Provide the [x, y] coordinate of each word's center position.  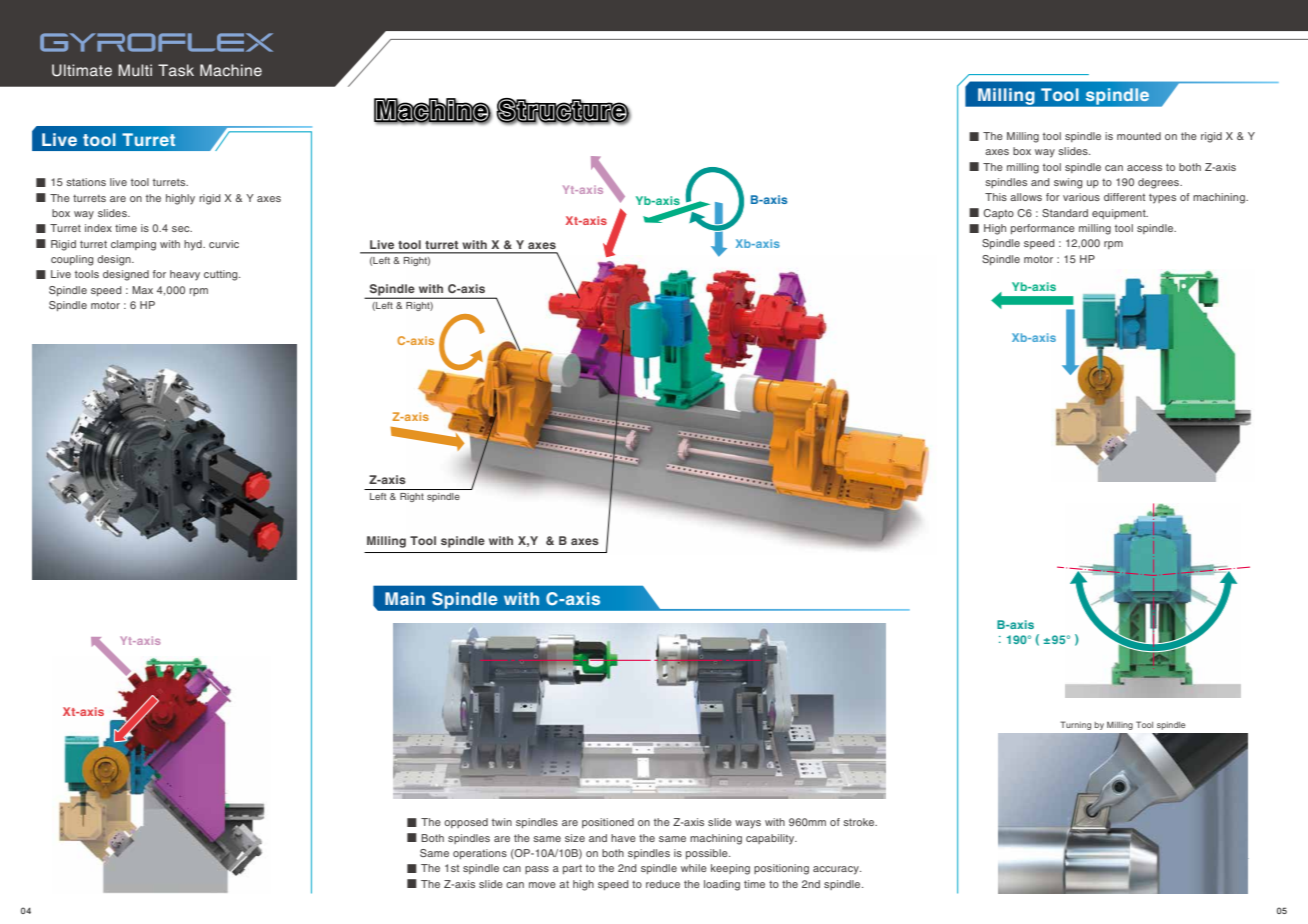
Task [176, 70]
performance [1043, 229]
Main [405, 598]
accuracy [837, 870]
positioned [608, 823]
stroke [860, 822]
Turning [1076, 726]
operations [480, 854]
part [572, 869]
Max [142, 290]
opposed [466, 823]
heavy [185, 275]
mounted [1139, 136]
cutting [222, 275]
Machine [231, 70]
